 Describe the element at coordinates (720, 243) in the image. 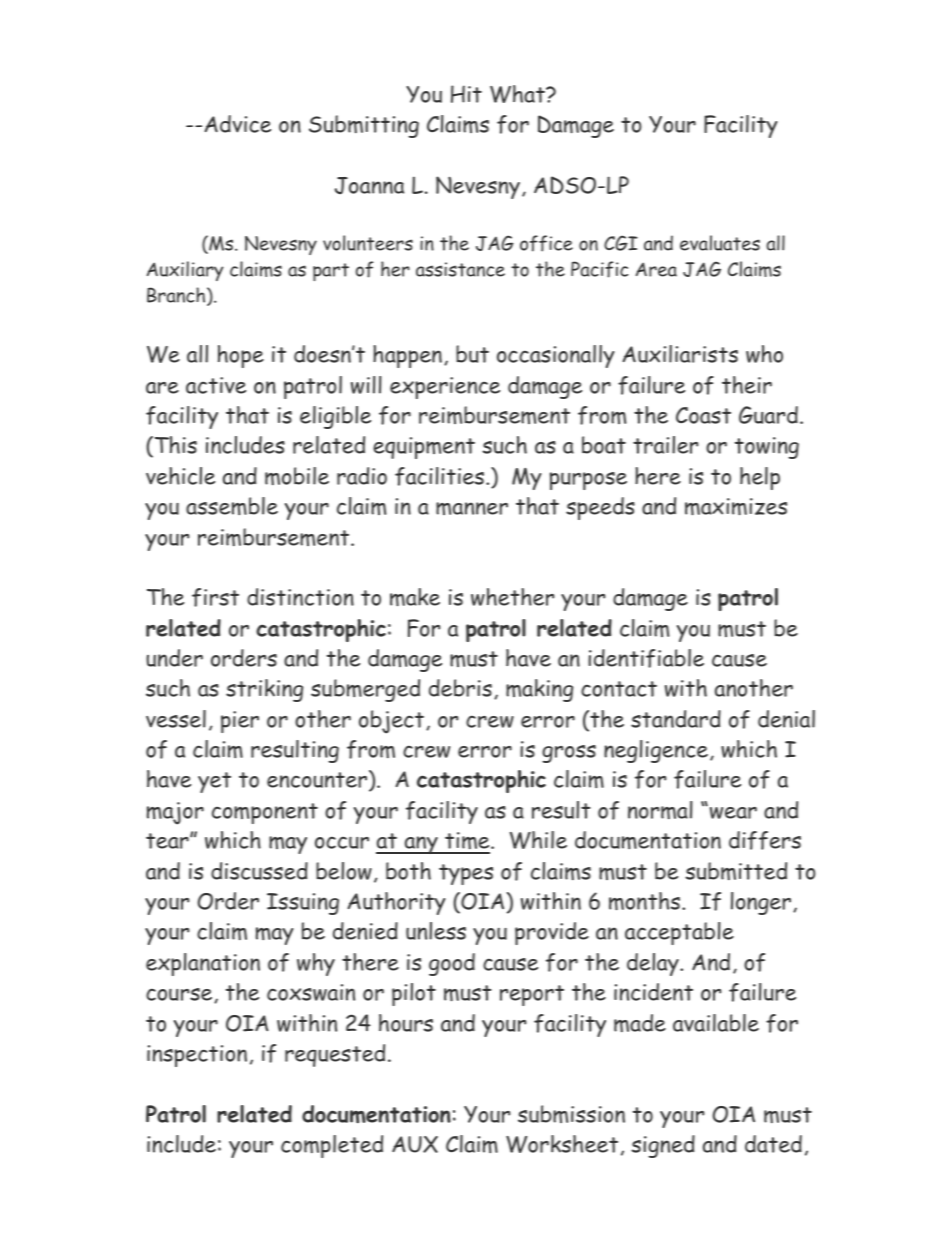

I see `evaluates` at that location.
